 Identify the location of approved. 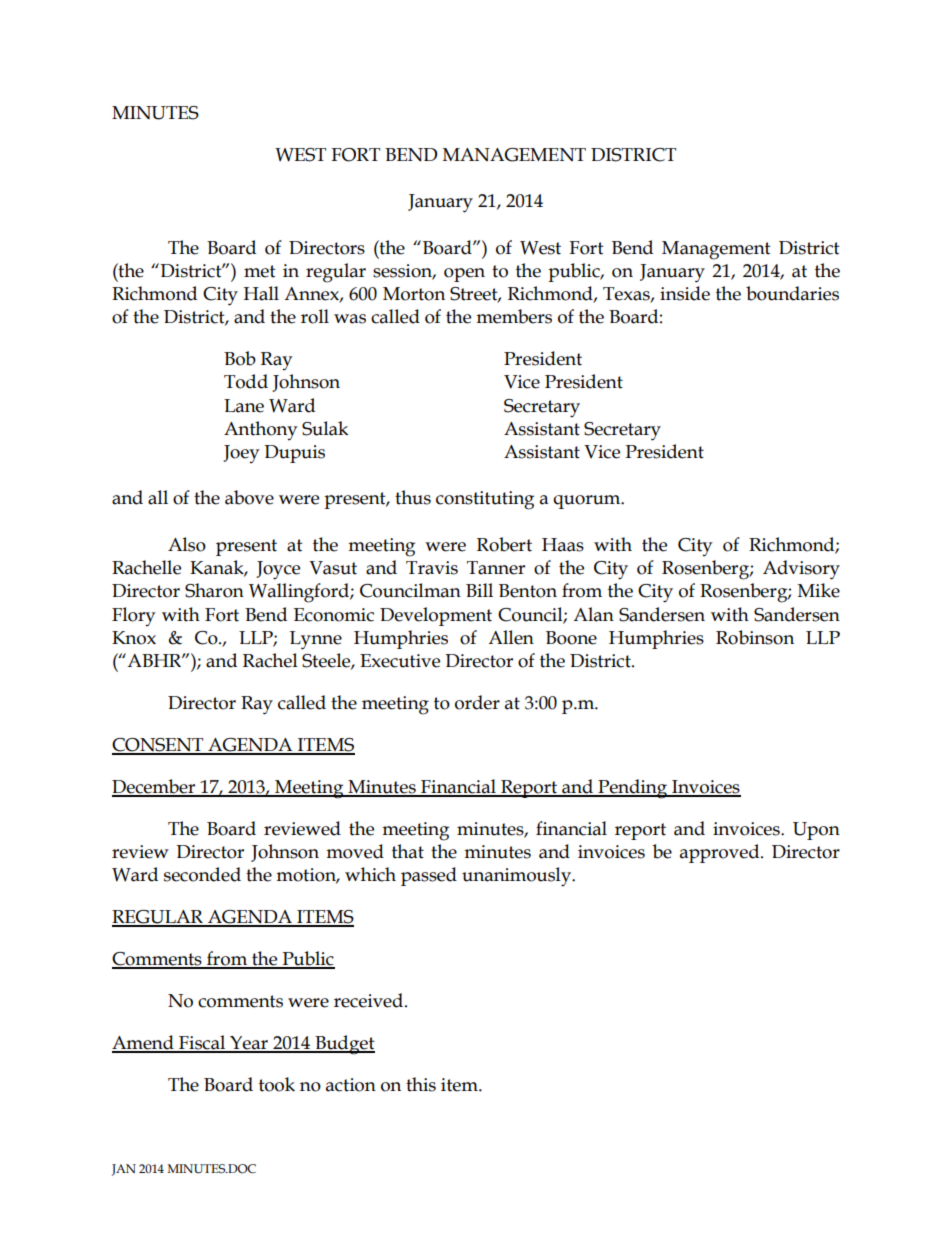
(721, 853).
